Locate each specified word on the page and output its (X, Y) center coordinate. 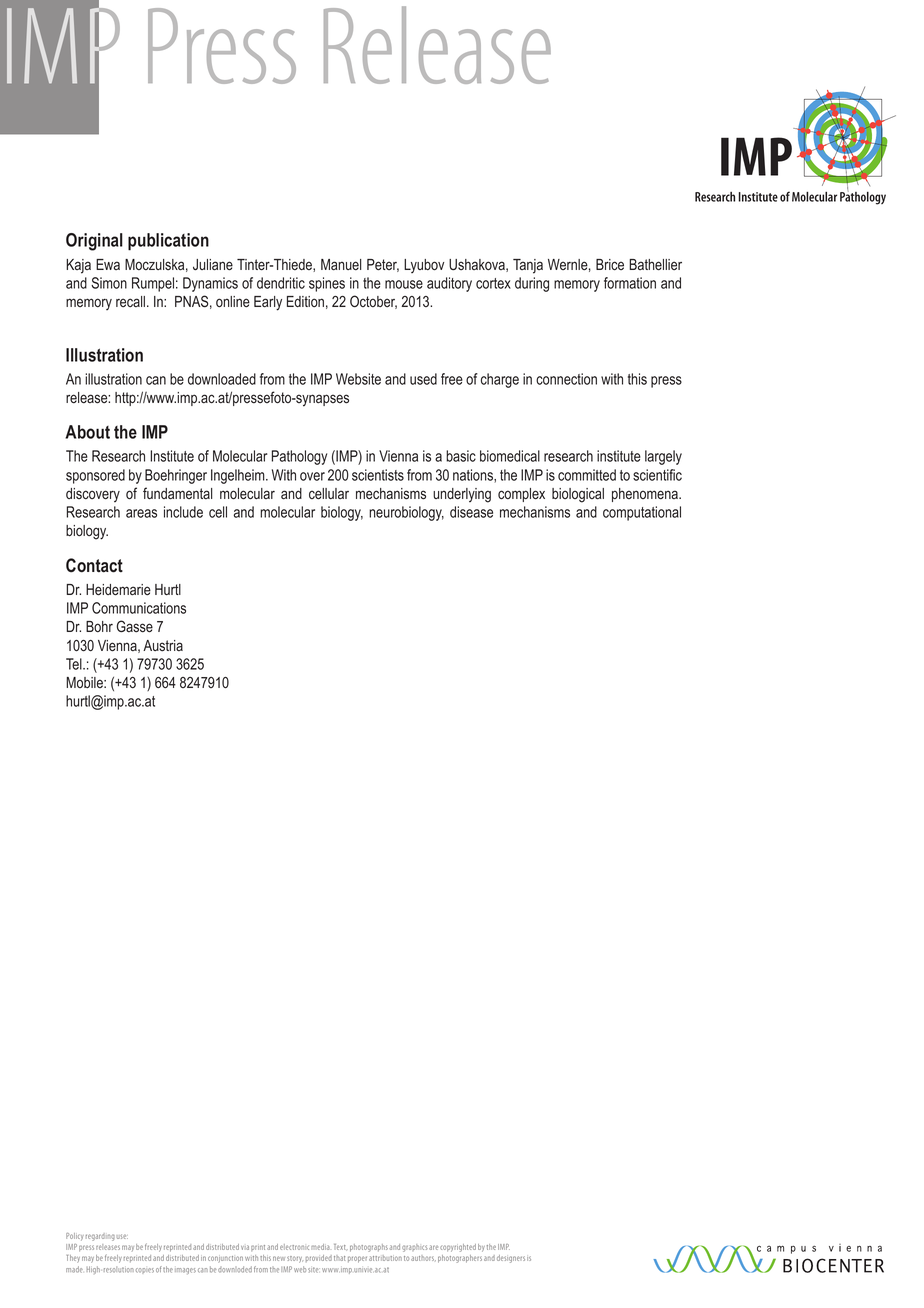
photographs (369, 1248)
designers (511, 1259)
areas (141, 513)
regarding (100, 1237)
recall (130, 301)
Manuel (341, 265)
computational (642, 513)
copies (145, 1271)
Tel (75, 664)
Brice (610, 265)
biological (578, 495)
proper (357, 1259)
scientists (378, 475)
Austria (163, 646)
